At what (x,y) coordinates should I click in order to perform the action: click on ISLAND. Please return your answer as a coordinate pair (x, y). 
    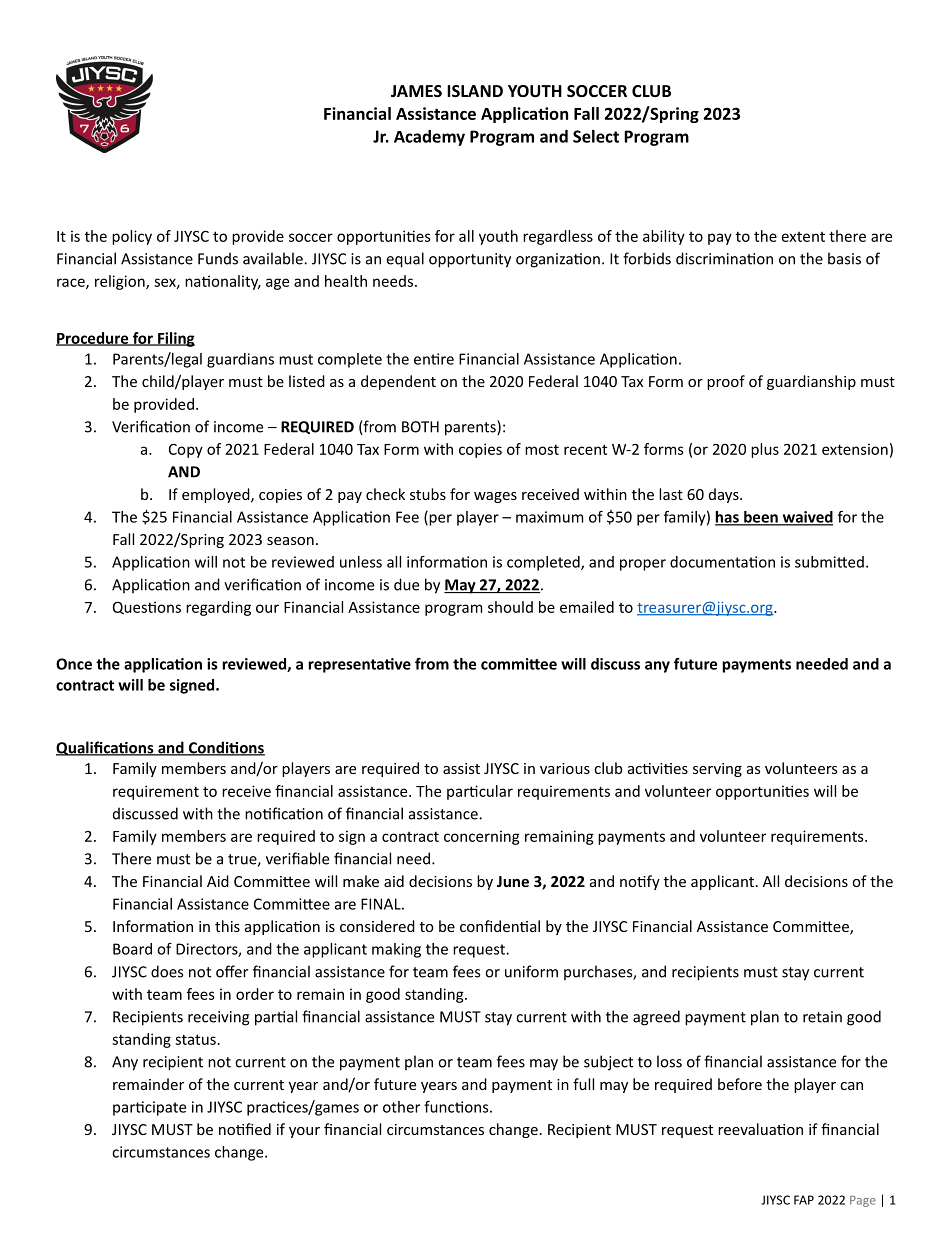
    Looking at the image, I should click on (475, 91).
